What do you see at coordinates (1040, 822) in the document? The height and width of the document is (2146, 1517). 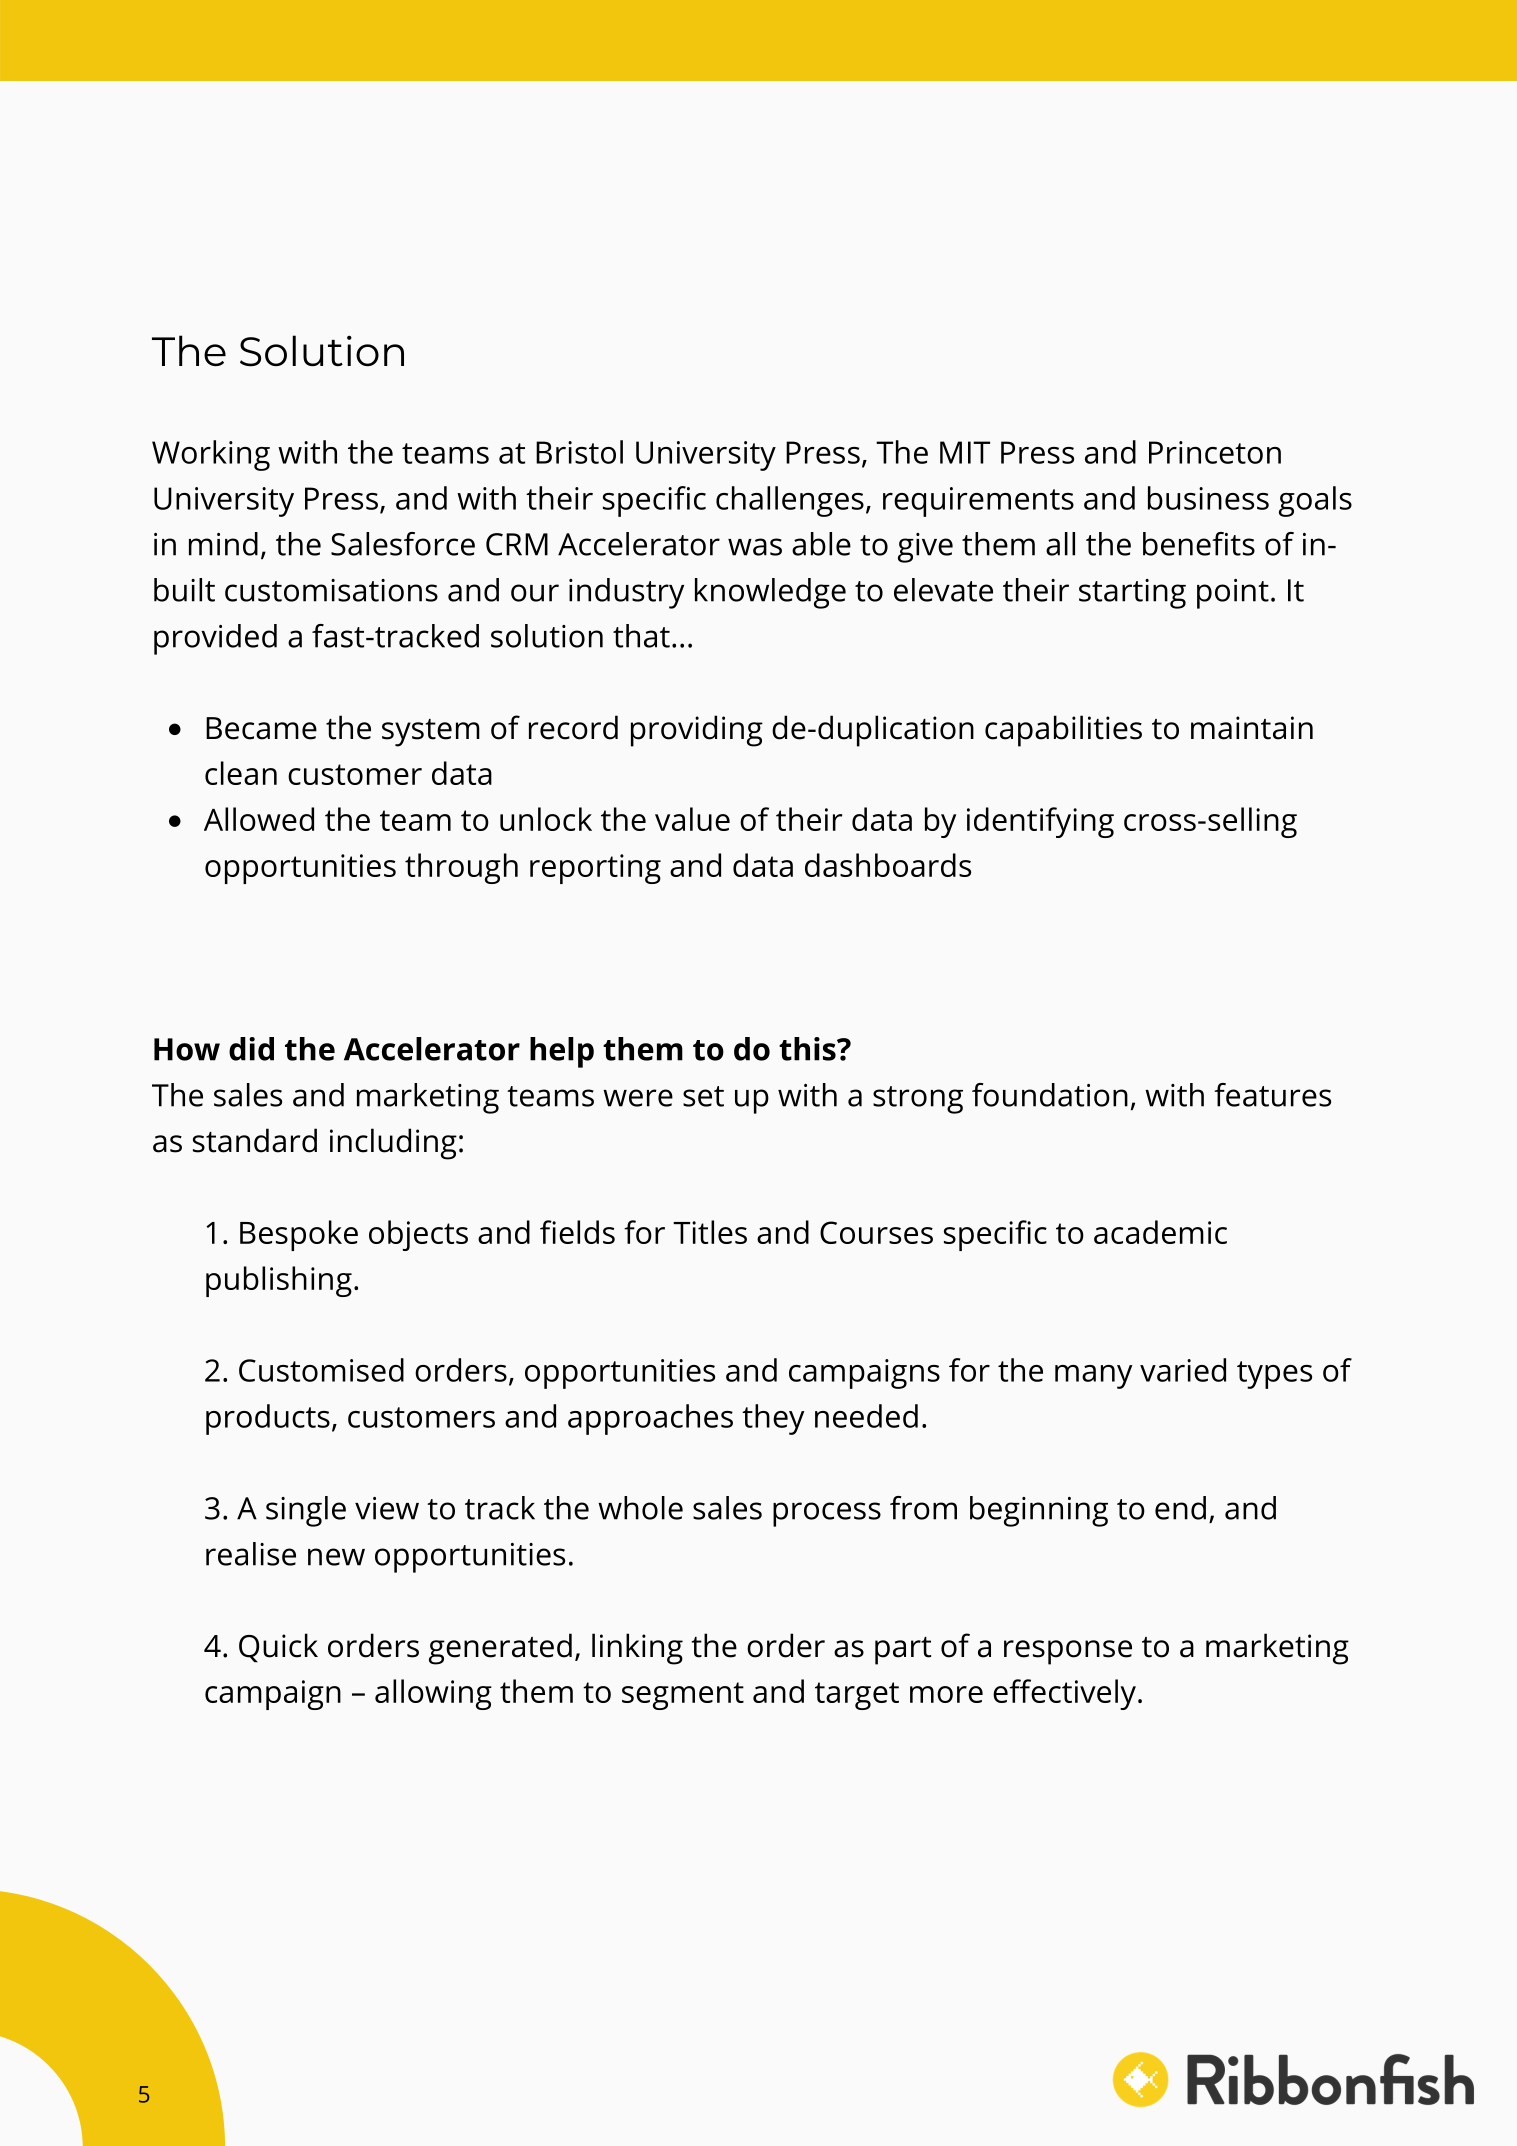 I see `identifying` at bounding box center [1040, 822].
